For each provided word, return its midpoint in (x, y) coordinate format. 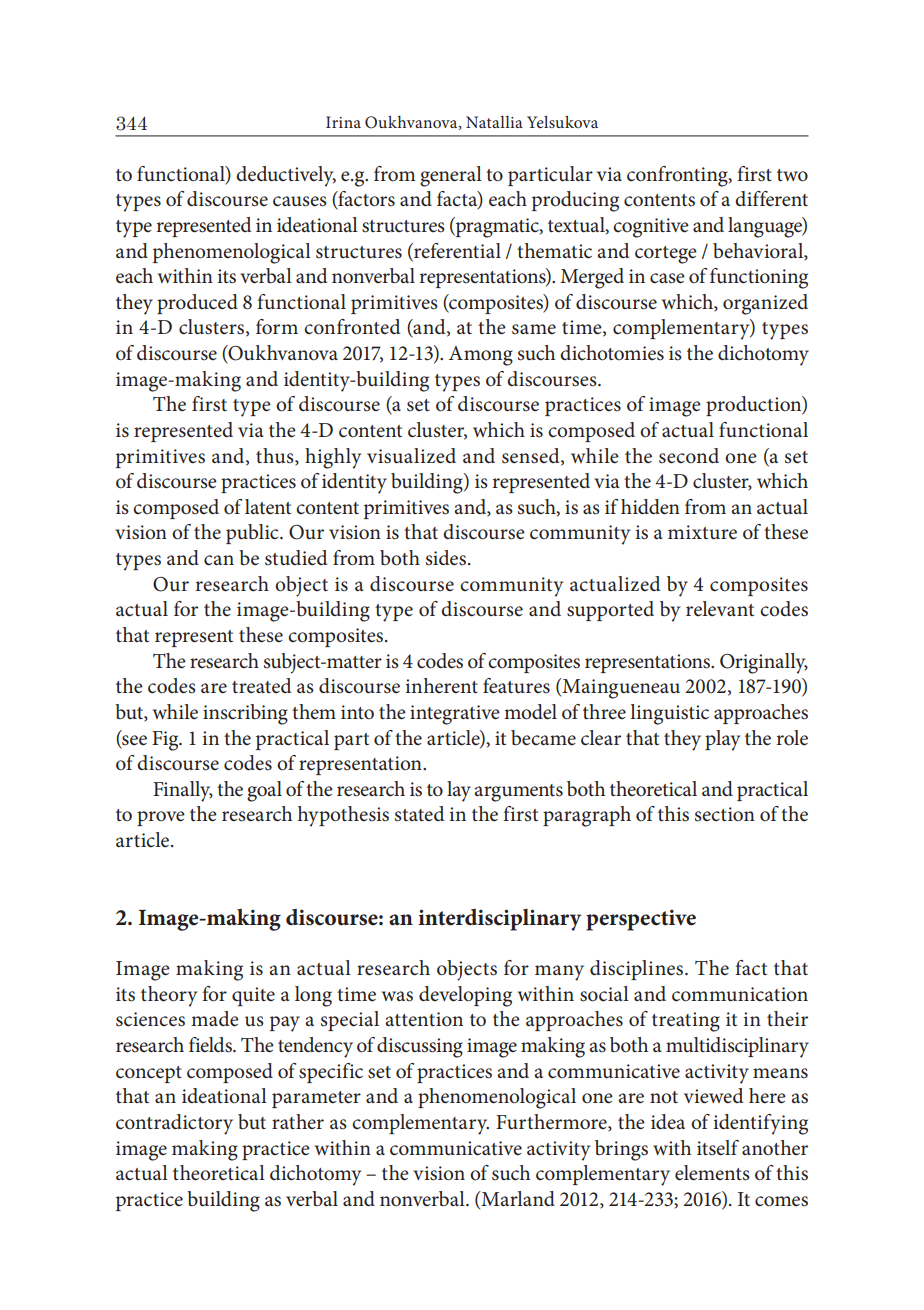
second (689, 456)
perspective (641, 920)
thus (276, 456)
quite (253, 996)
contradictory (174, 1124)
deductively (286, 176)
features (516, 686)
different (771, 199)
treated (261, 686)
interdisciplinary (499, 920)
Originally (764, 663)
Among (481, 356)
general (451, 176)
